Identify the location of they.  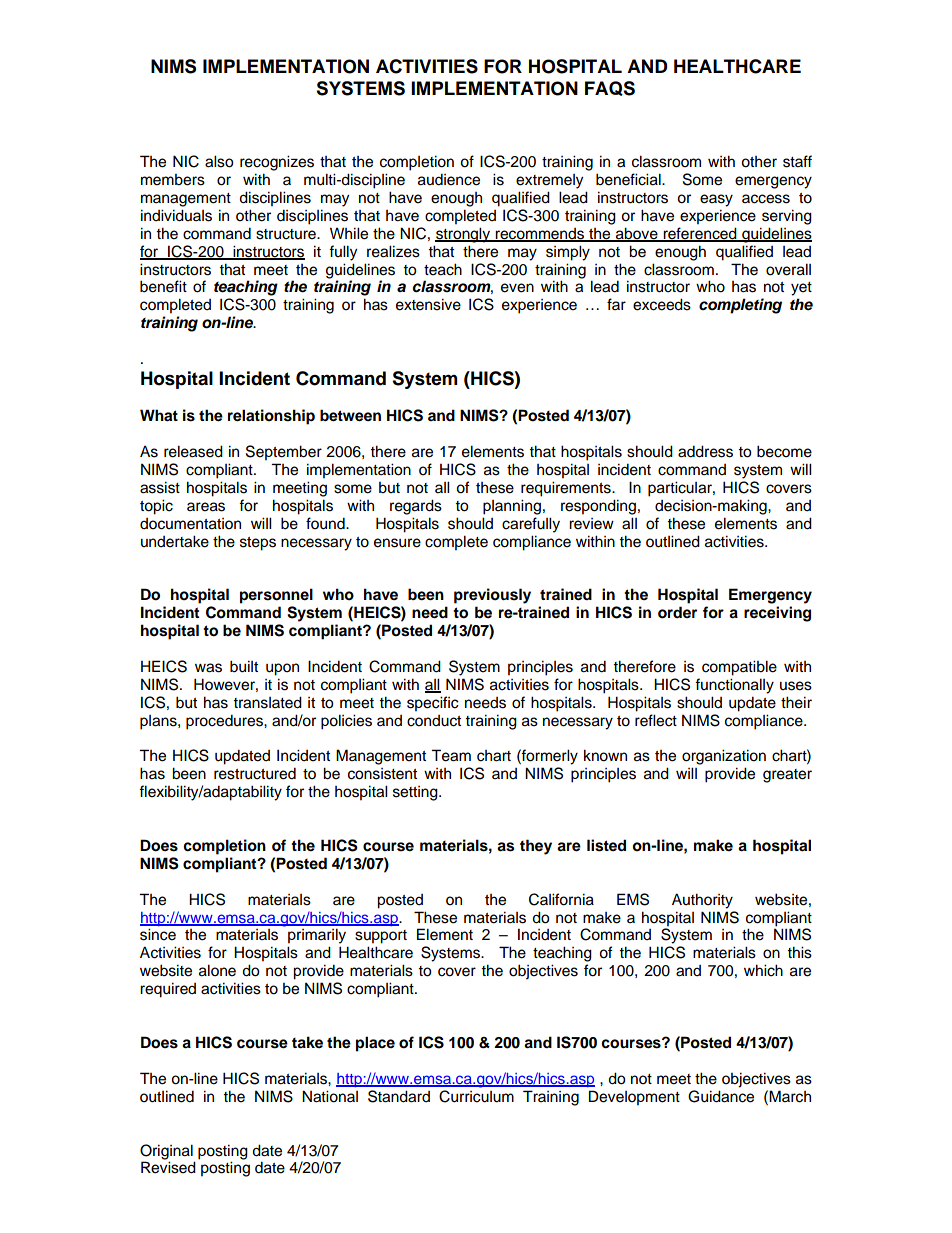
(536, 847).
